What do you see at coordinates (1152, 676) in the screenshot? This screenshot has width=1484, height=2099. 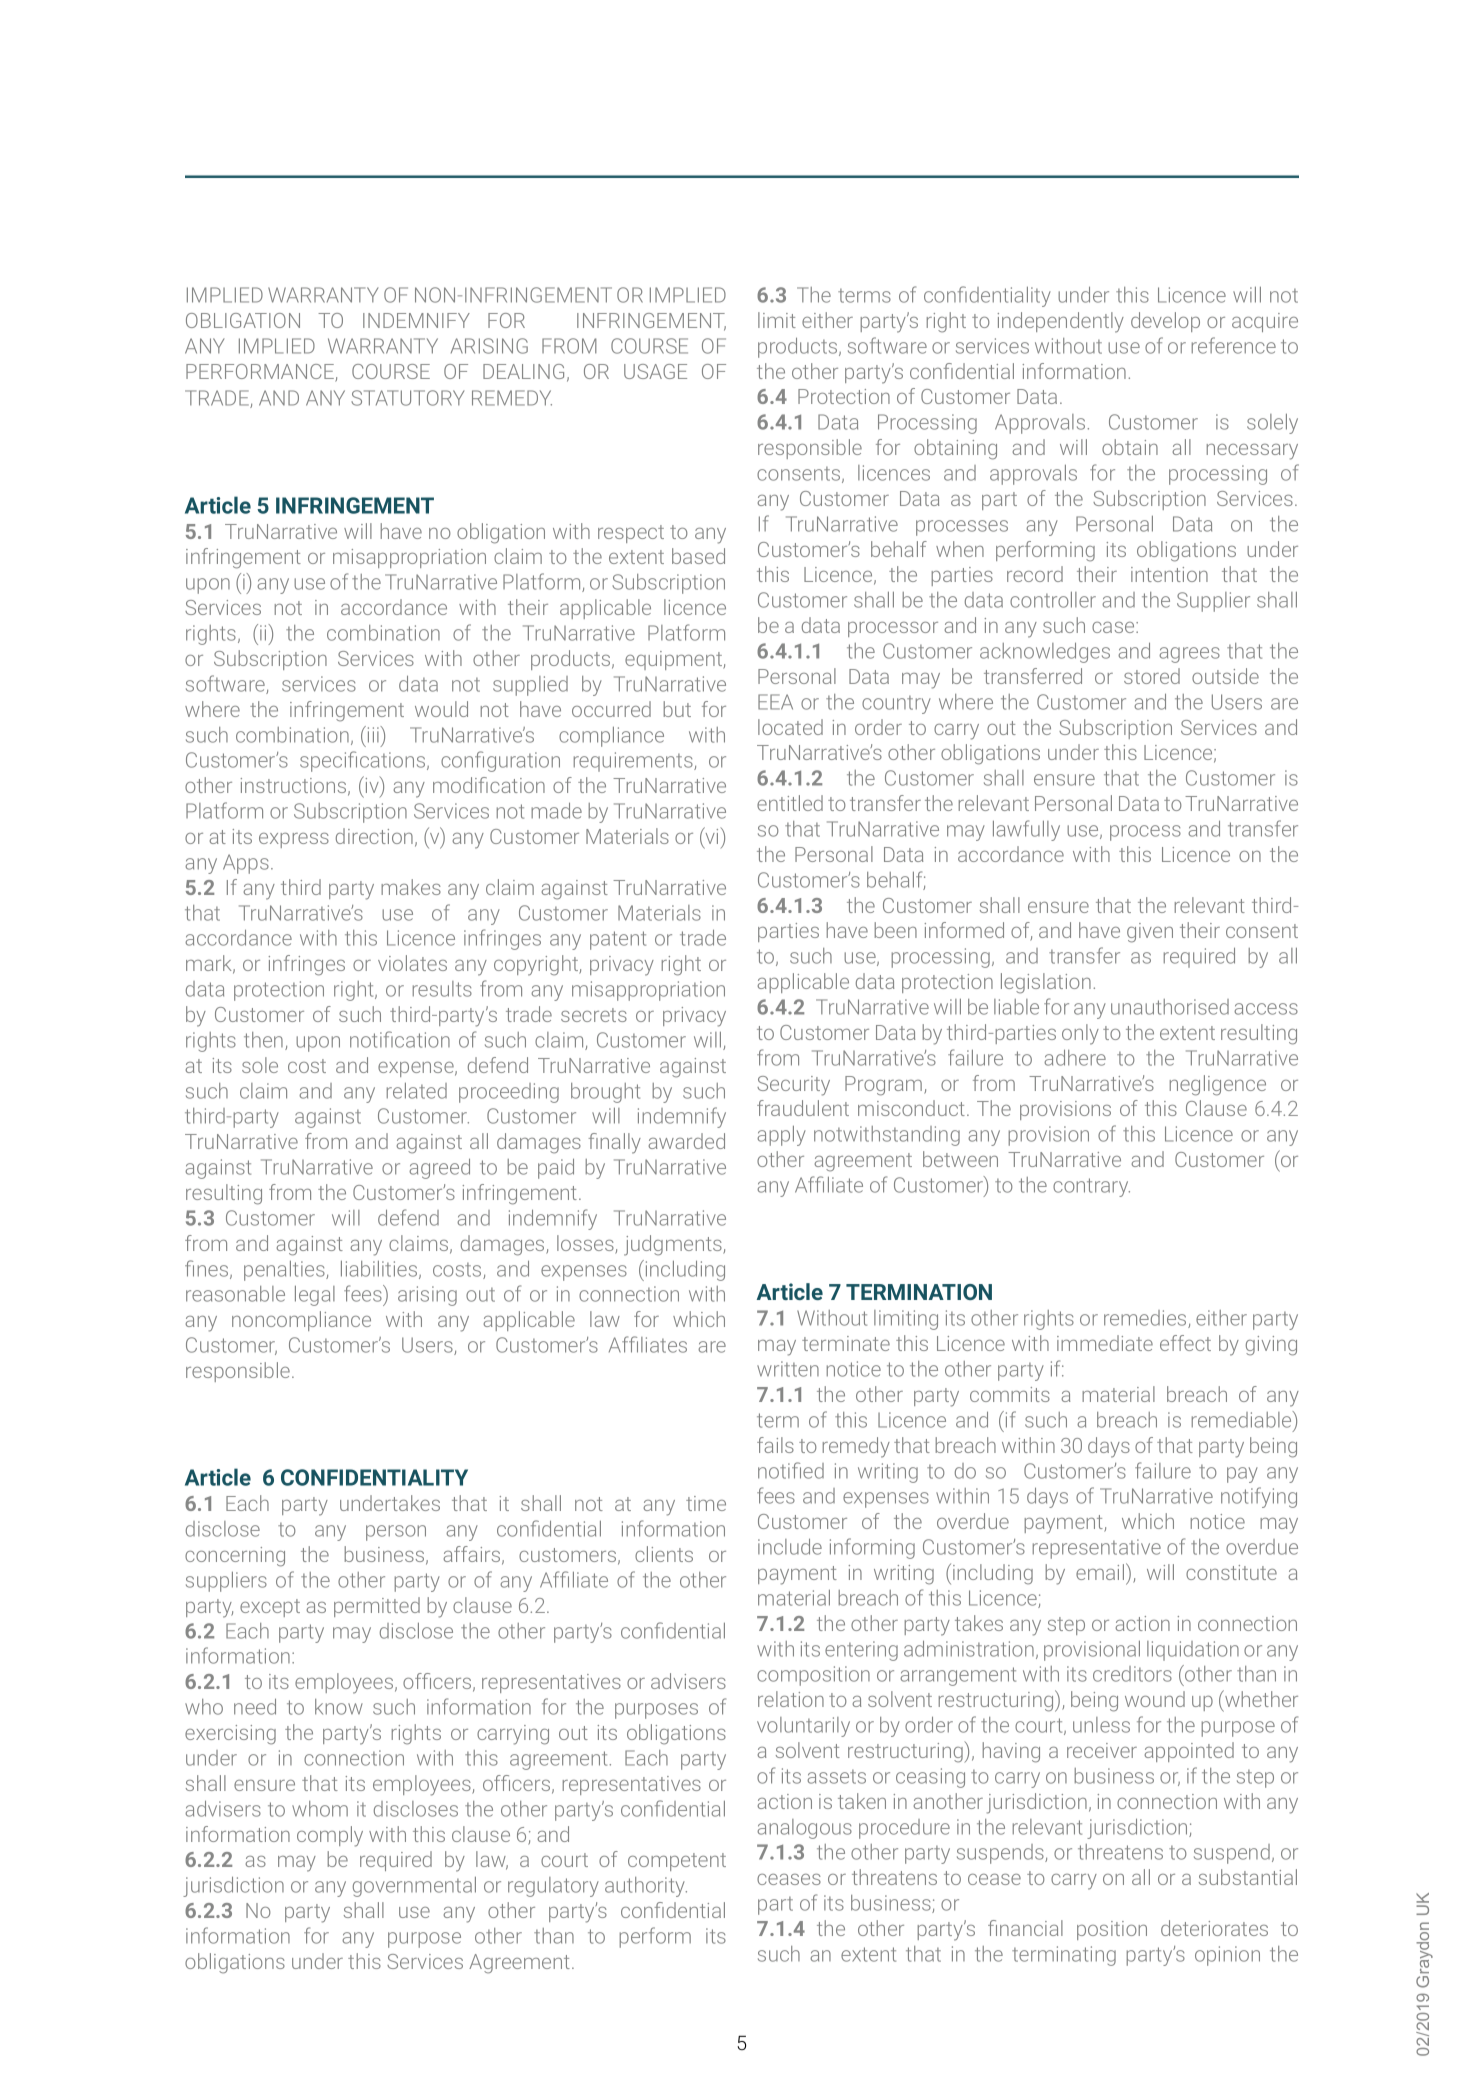 I see `stored` at bounding box center [1152, 676].
